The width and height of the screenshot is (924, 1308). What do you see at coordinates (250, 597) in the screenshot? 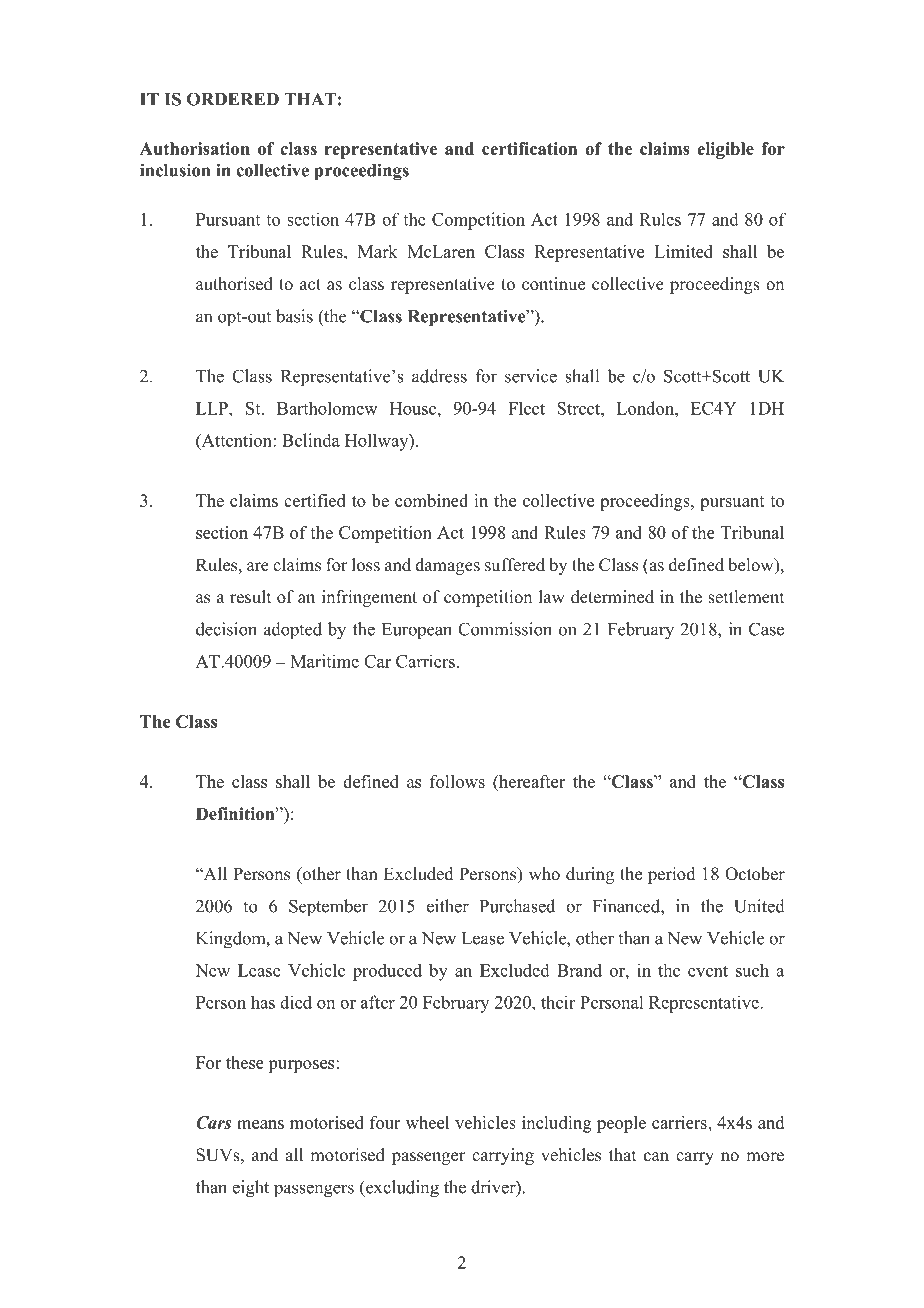
I see `result` at bounding box center [250, 597].
